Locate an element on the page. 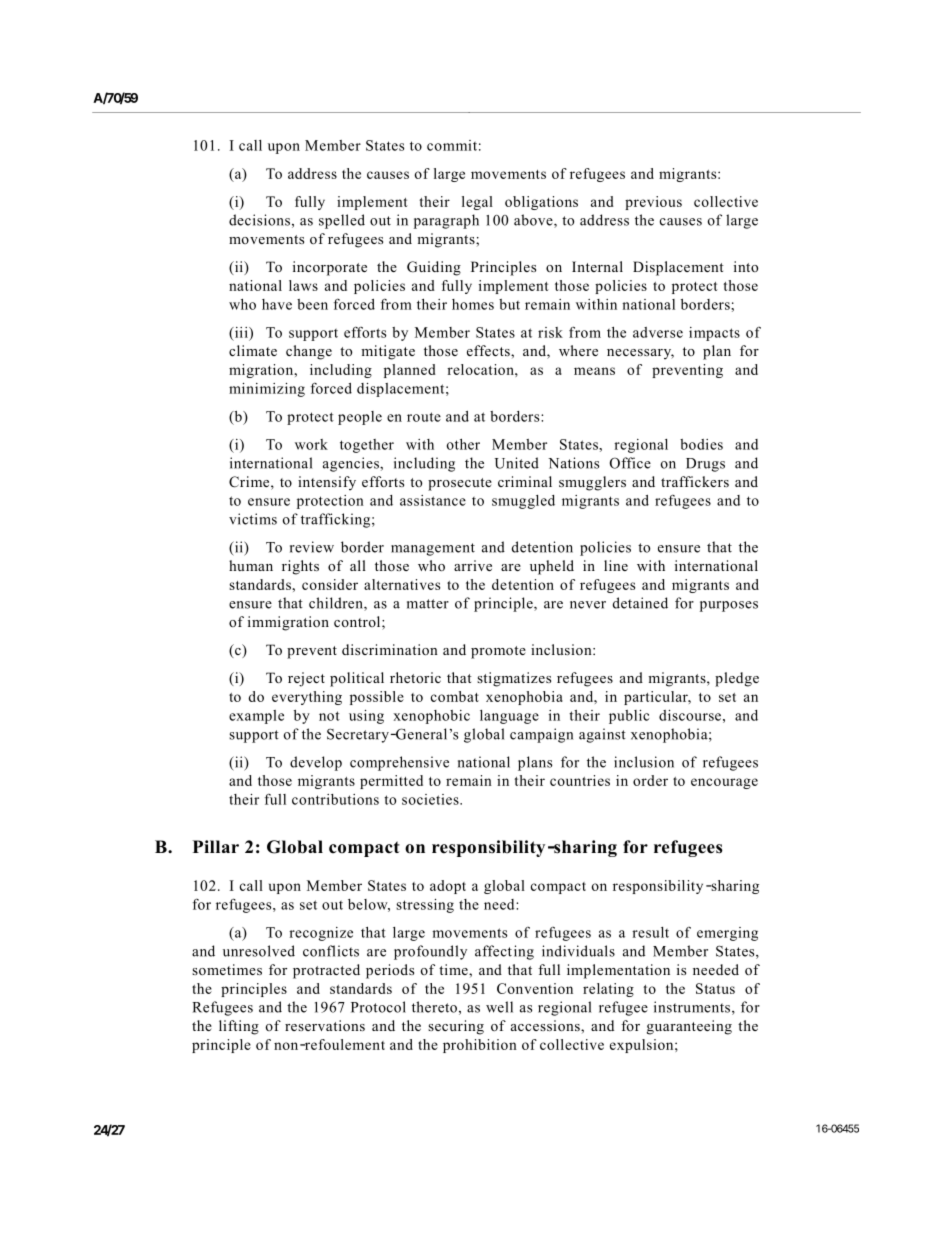  encourage is located at coordinates (724, 783).
